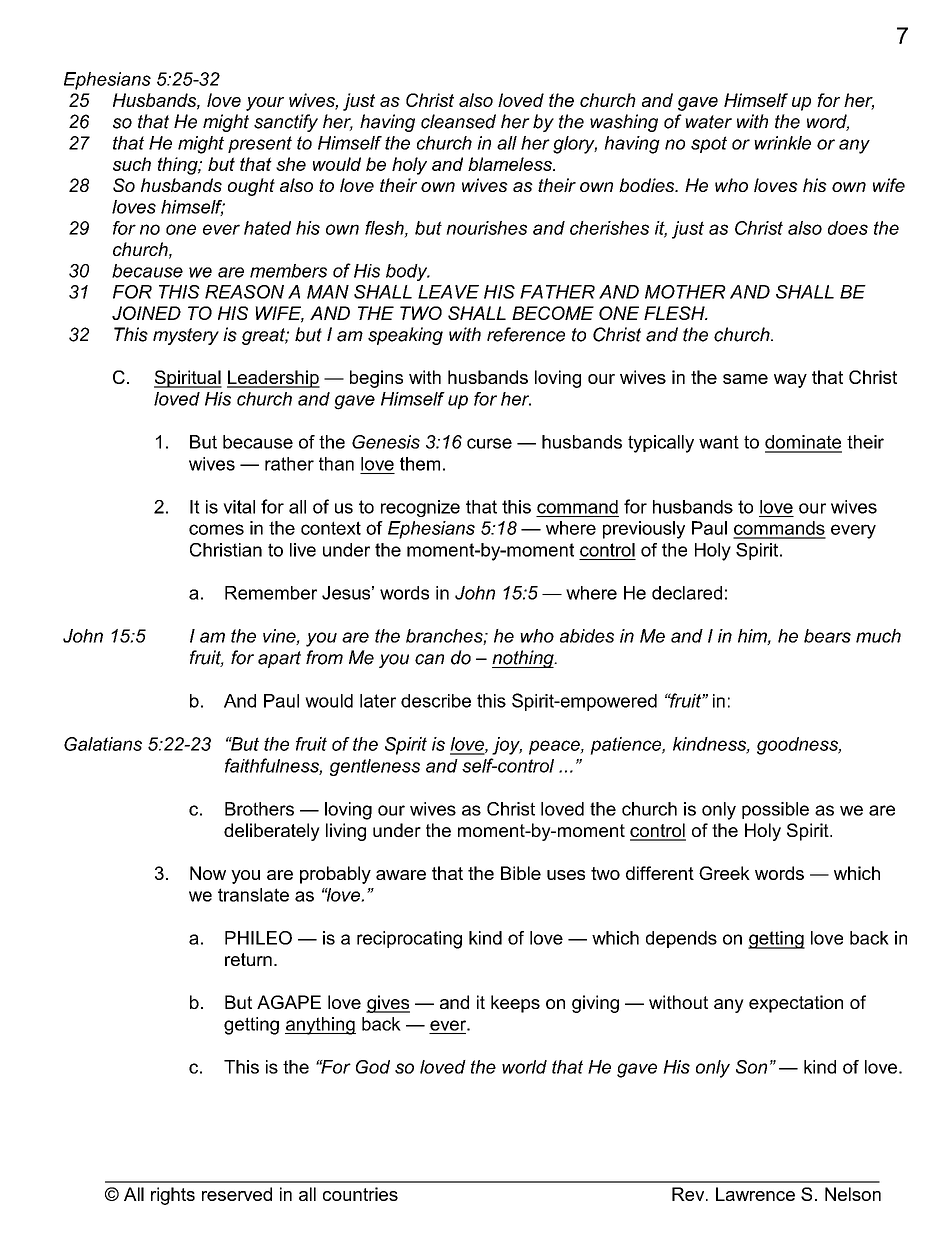 The width and height of the page is (952, 1233). I want to click on can, so click(429, 659).
